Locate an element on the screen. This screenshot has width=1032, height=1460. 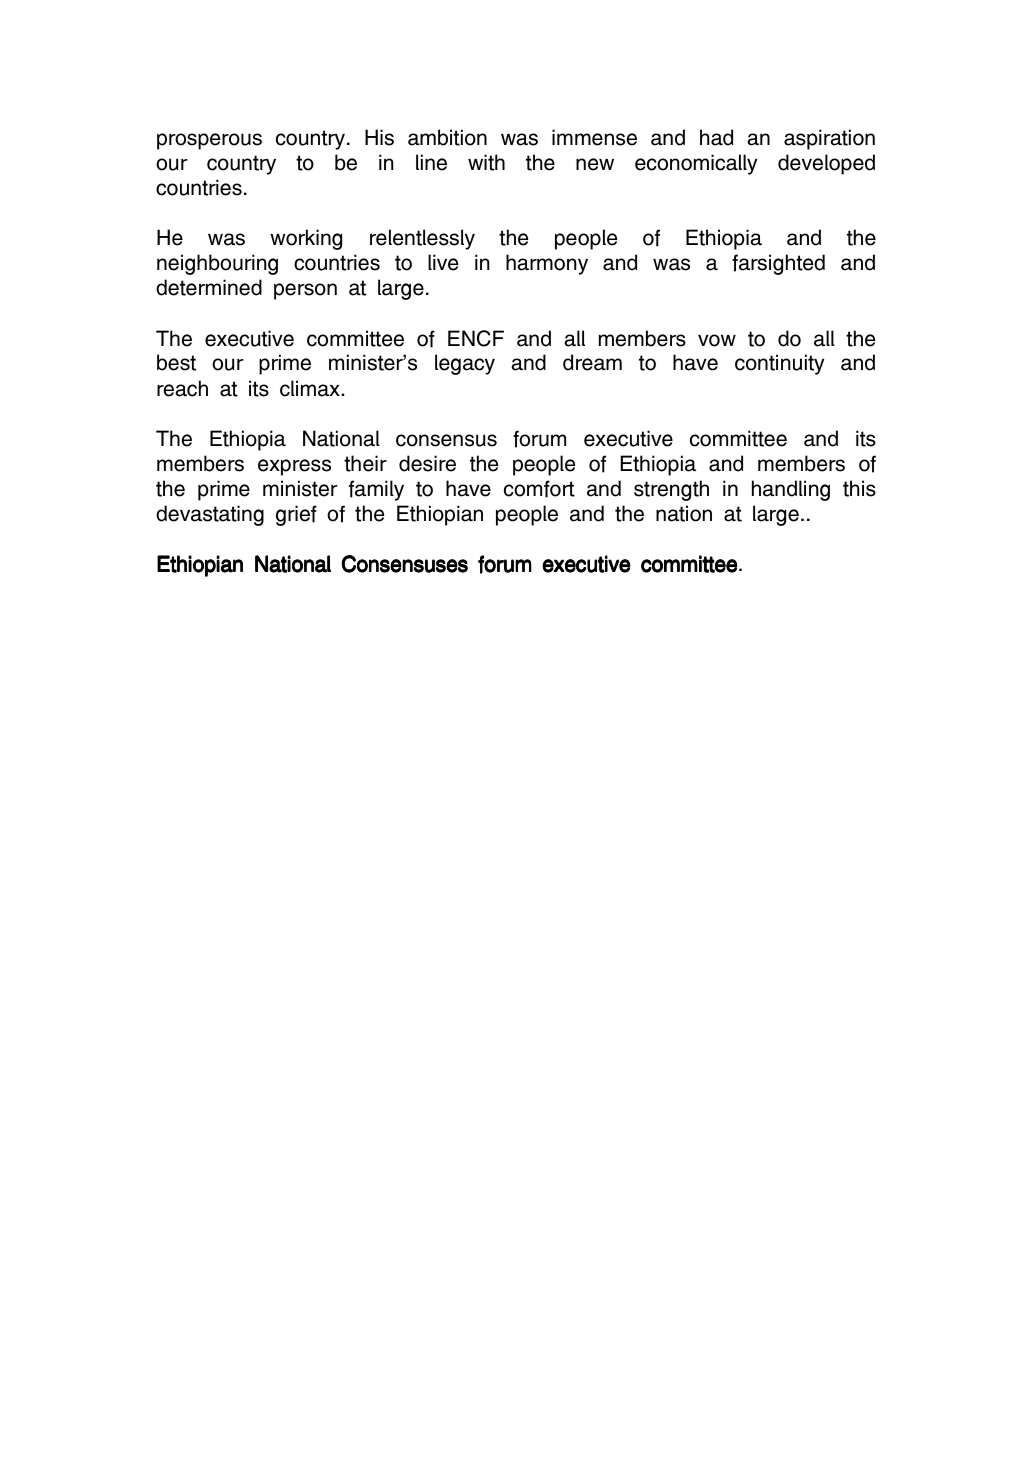
working is located at coordinates (306, 239).
